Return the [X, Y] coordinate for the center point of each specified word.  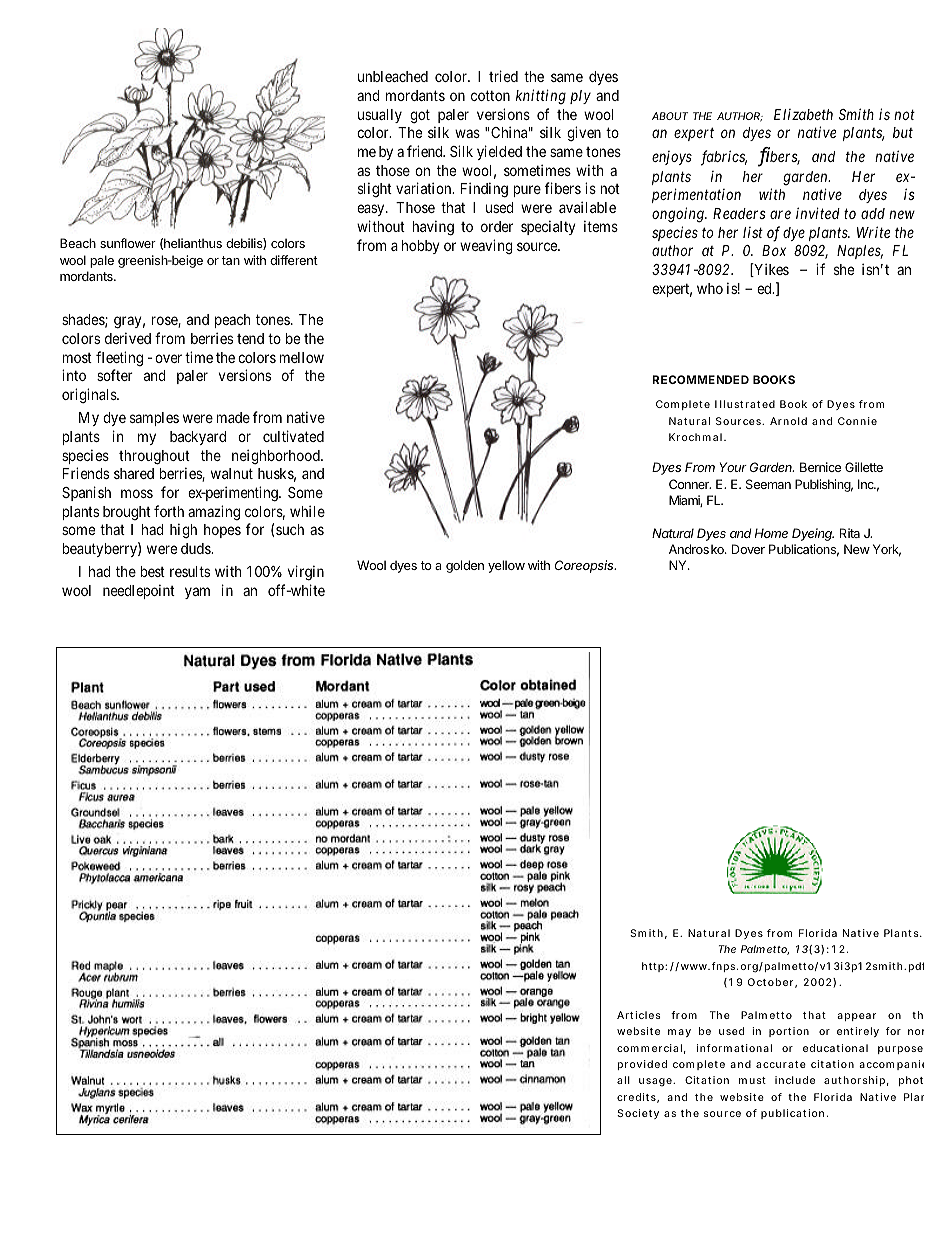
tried [503, 76]
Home [771, 533]
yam [197, 593]
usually [380, 116]
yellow [506, 566]
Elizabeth [803, 114]
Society [638, 1114]
